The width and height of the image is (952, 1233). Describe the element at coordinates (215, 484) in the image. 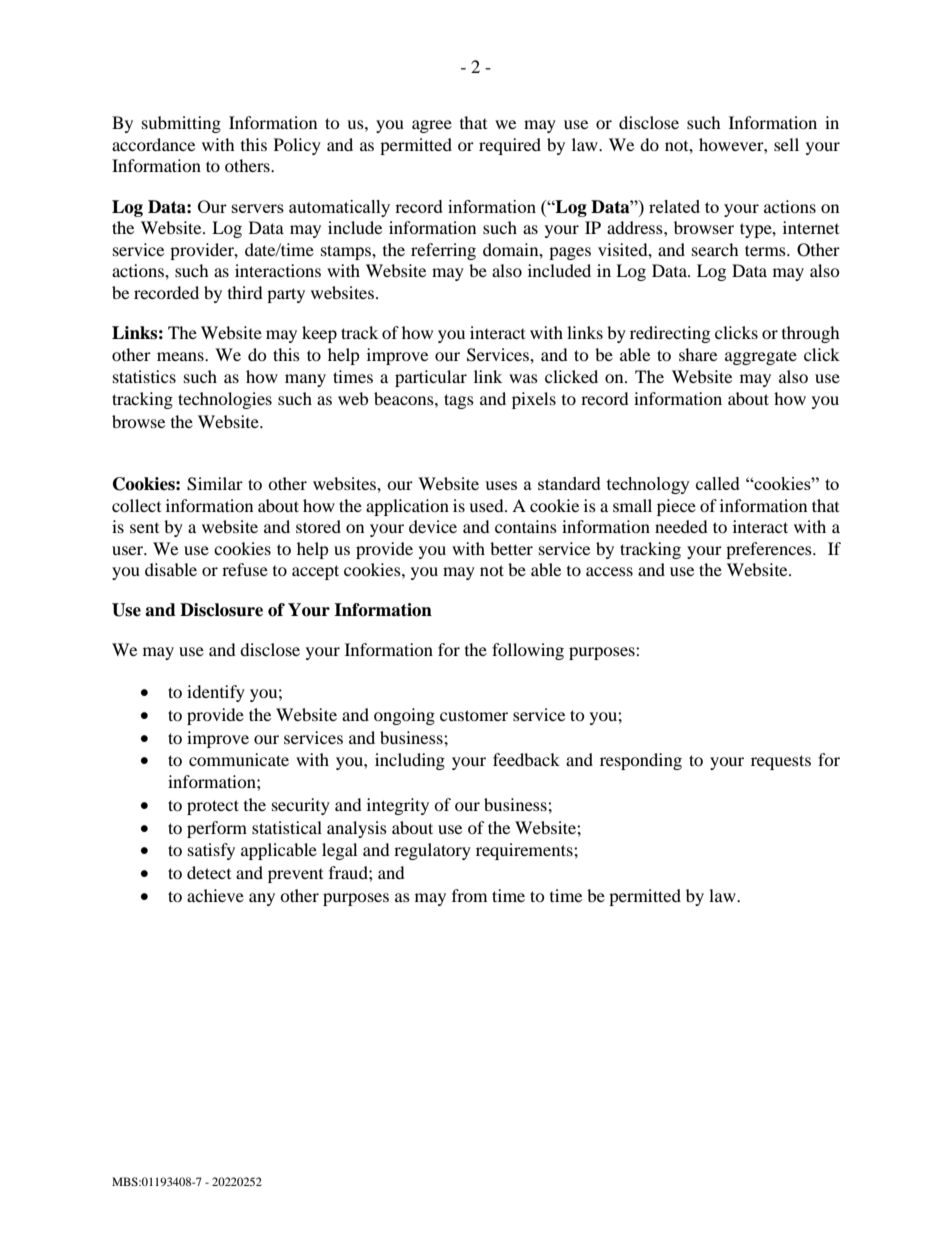

I see `Similar` at that location.
